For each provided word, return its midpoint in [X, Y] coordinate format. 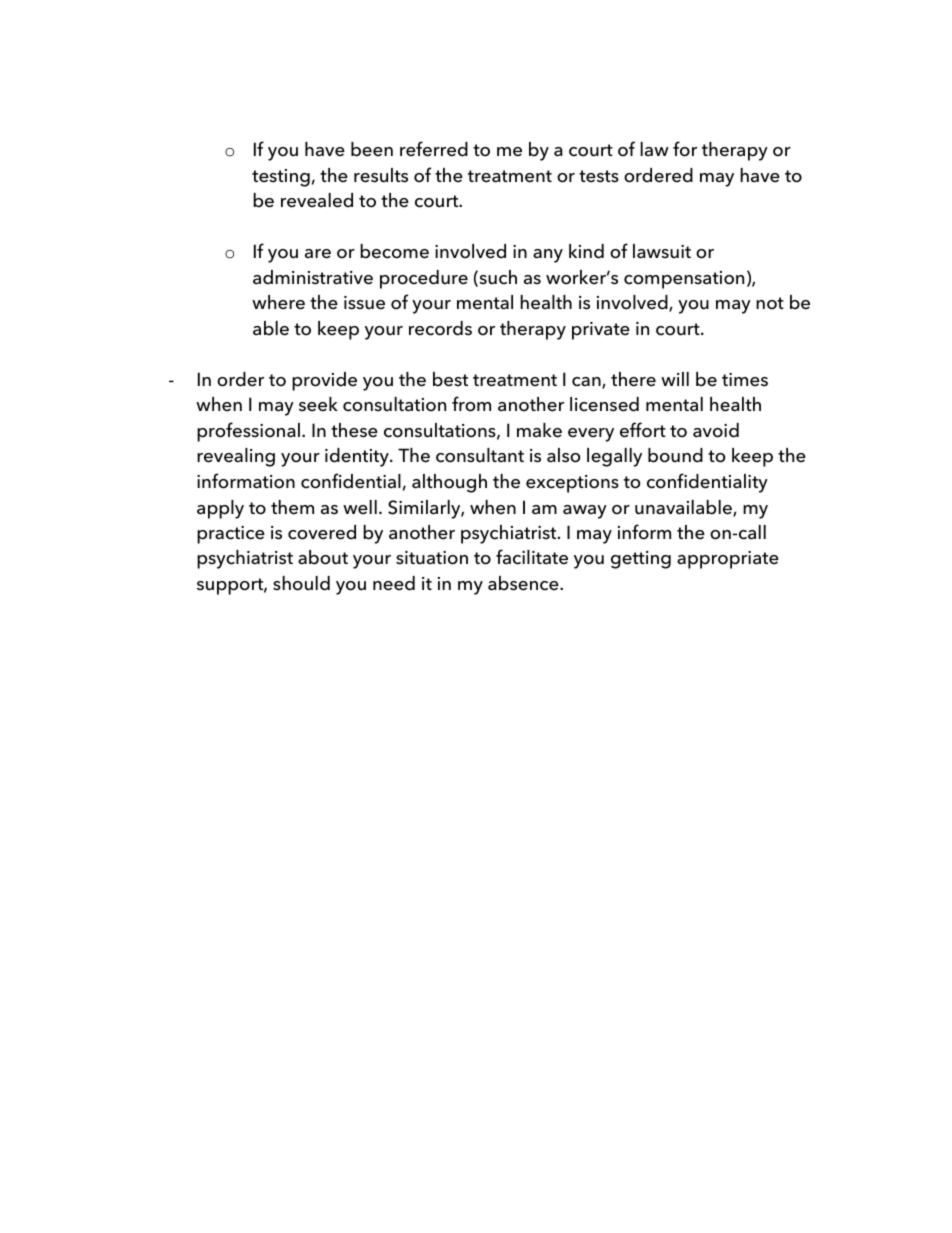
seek [318, 404]
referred [434, 149]
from [471, 404]
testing [281, 178]
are [318, 254]
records [440, 328]
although [449, 483]
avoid [716, 430]
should [301, 583]
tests [599, 176]
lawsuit [662, 251]
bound [675, 455]
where [278, 302]
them [292, 507]
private [601, 331]
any [548, 256]
